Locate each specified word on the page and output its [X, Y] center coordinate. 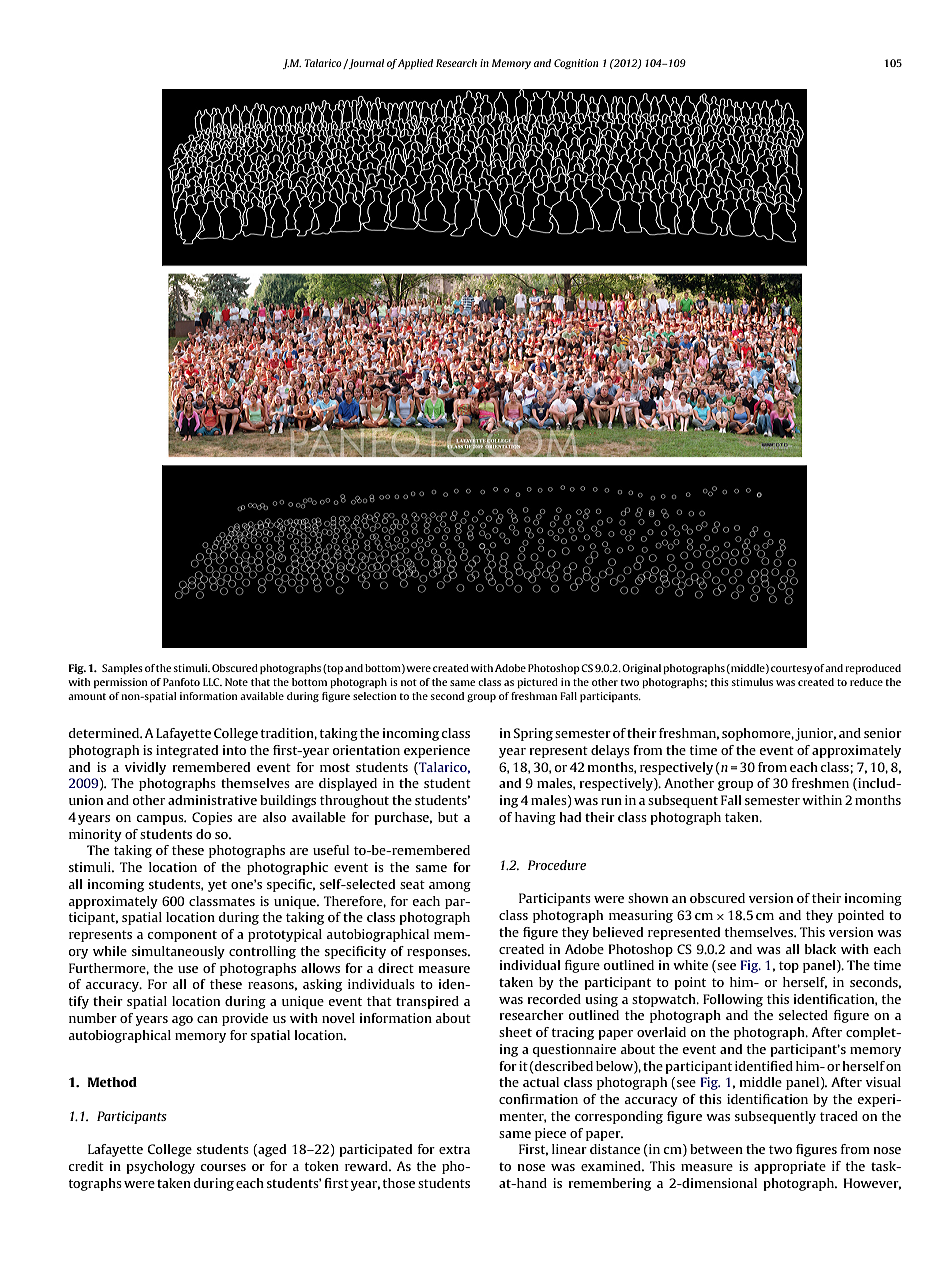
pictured [537, 683]
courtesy [791, 669]
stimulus [752, 682]
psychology [160, 1167]
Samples [122, 669]
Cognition [576, 64]
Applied [415, 64]
